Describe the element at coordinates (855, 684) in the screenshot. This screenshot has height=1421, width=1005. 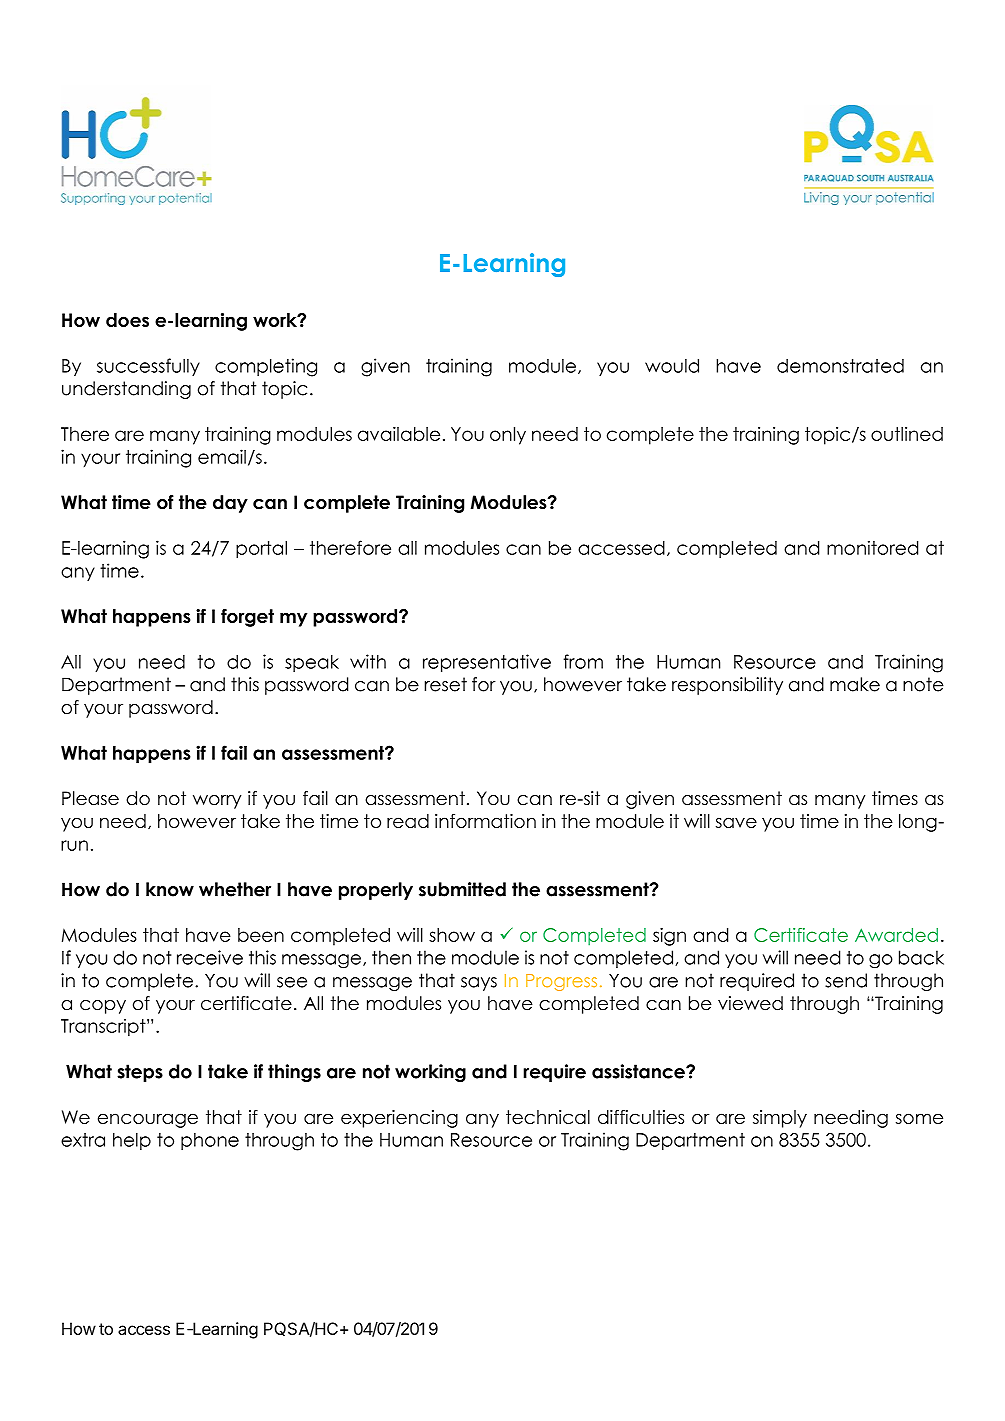
I see `make` at that location.
